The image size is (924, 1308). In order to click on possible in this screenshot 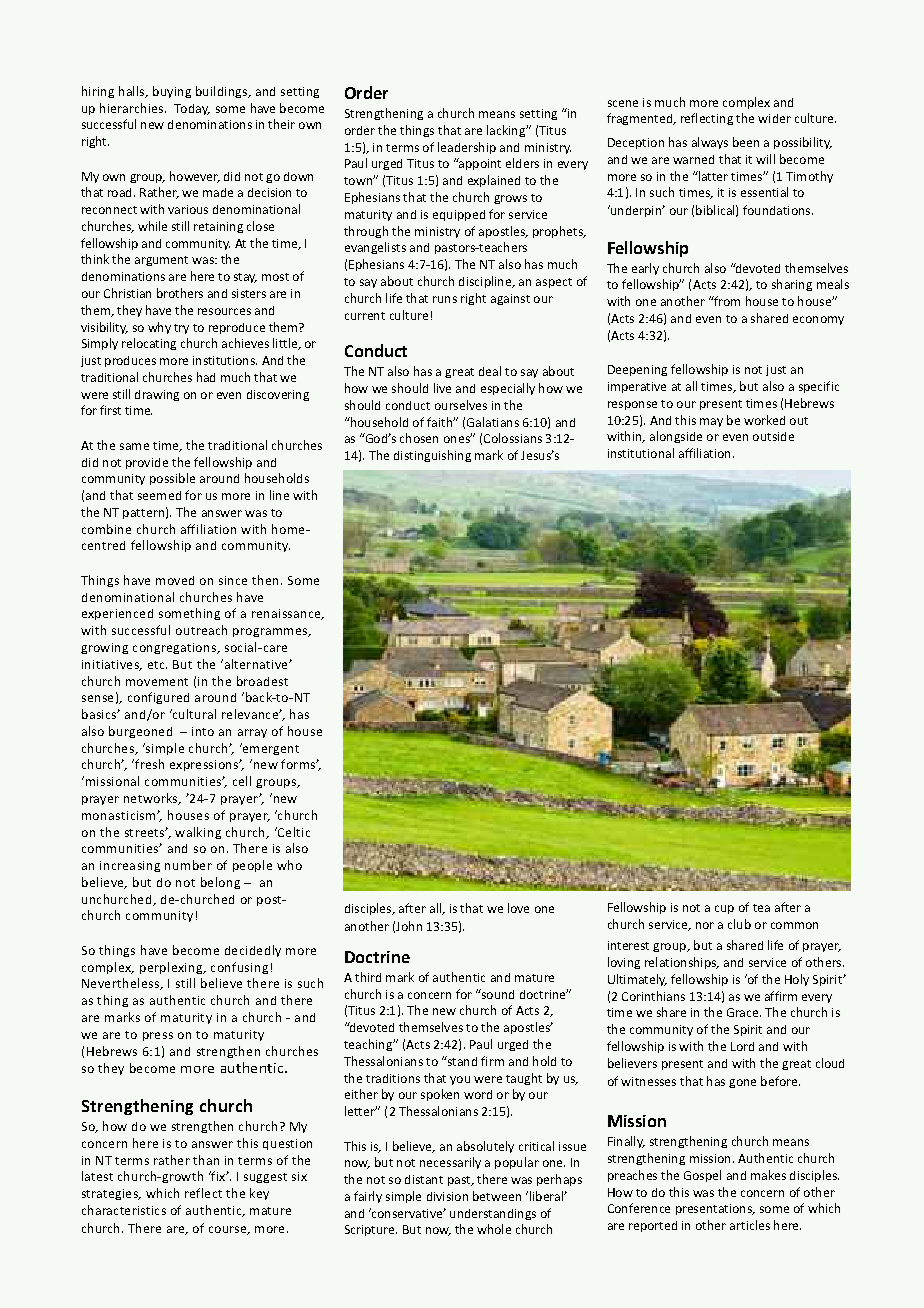, I will do `click(172, 479)`.
